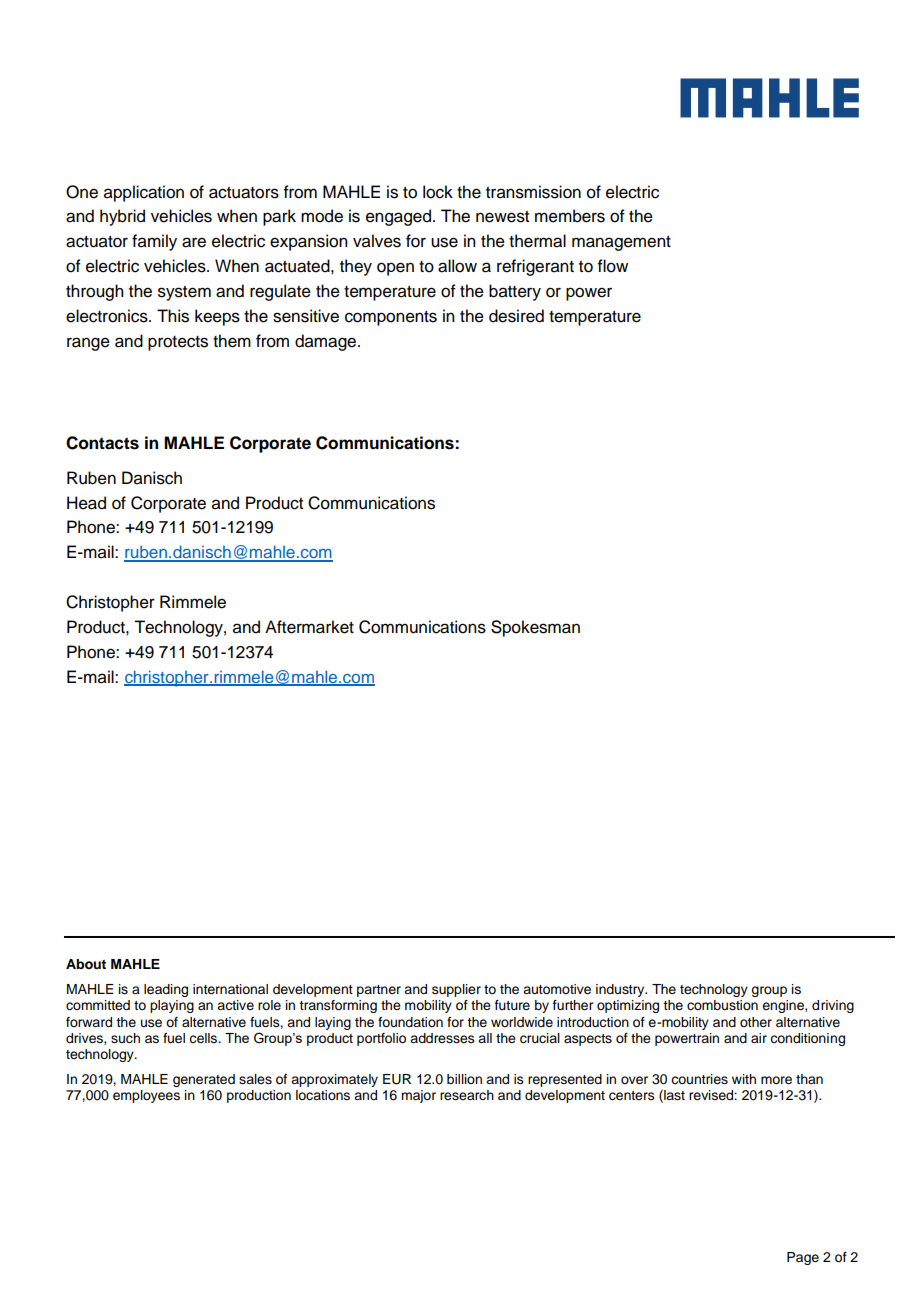 The height and width of the page is (1309, 924). Describe the element at coordinates (146, 1096) in the page. I see `employees` at that location.
